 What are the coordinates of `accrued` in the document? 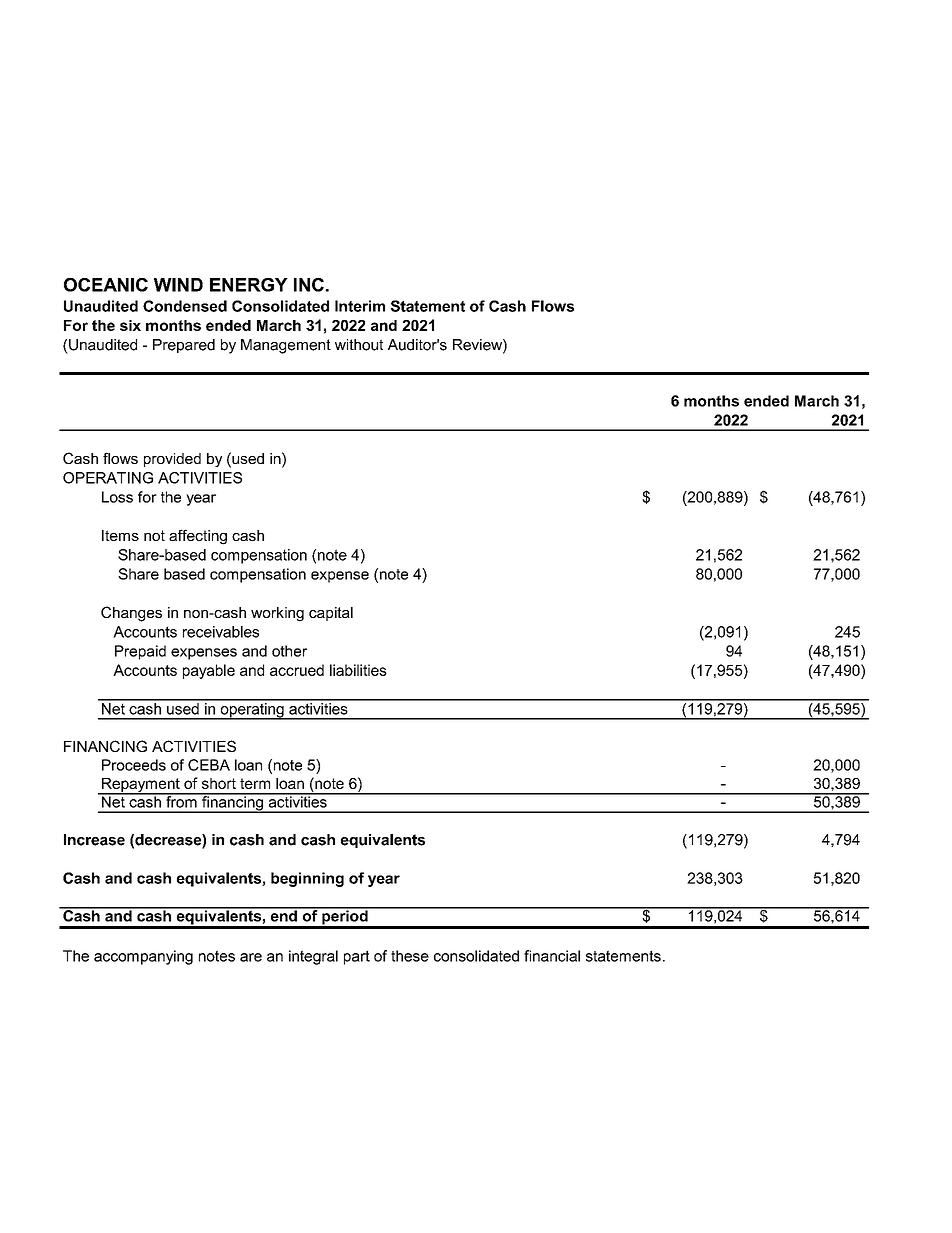 It's located at (297, 670).
